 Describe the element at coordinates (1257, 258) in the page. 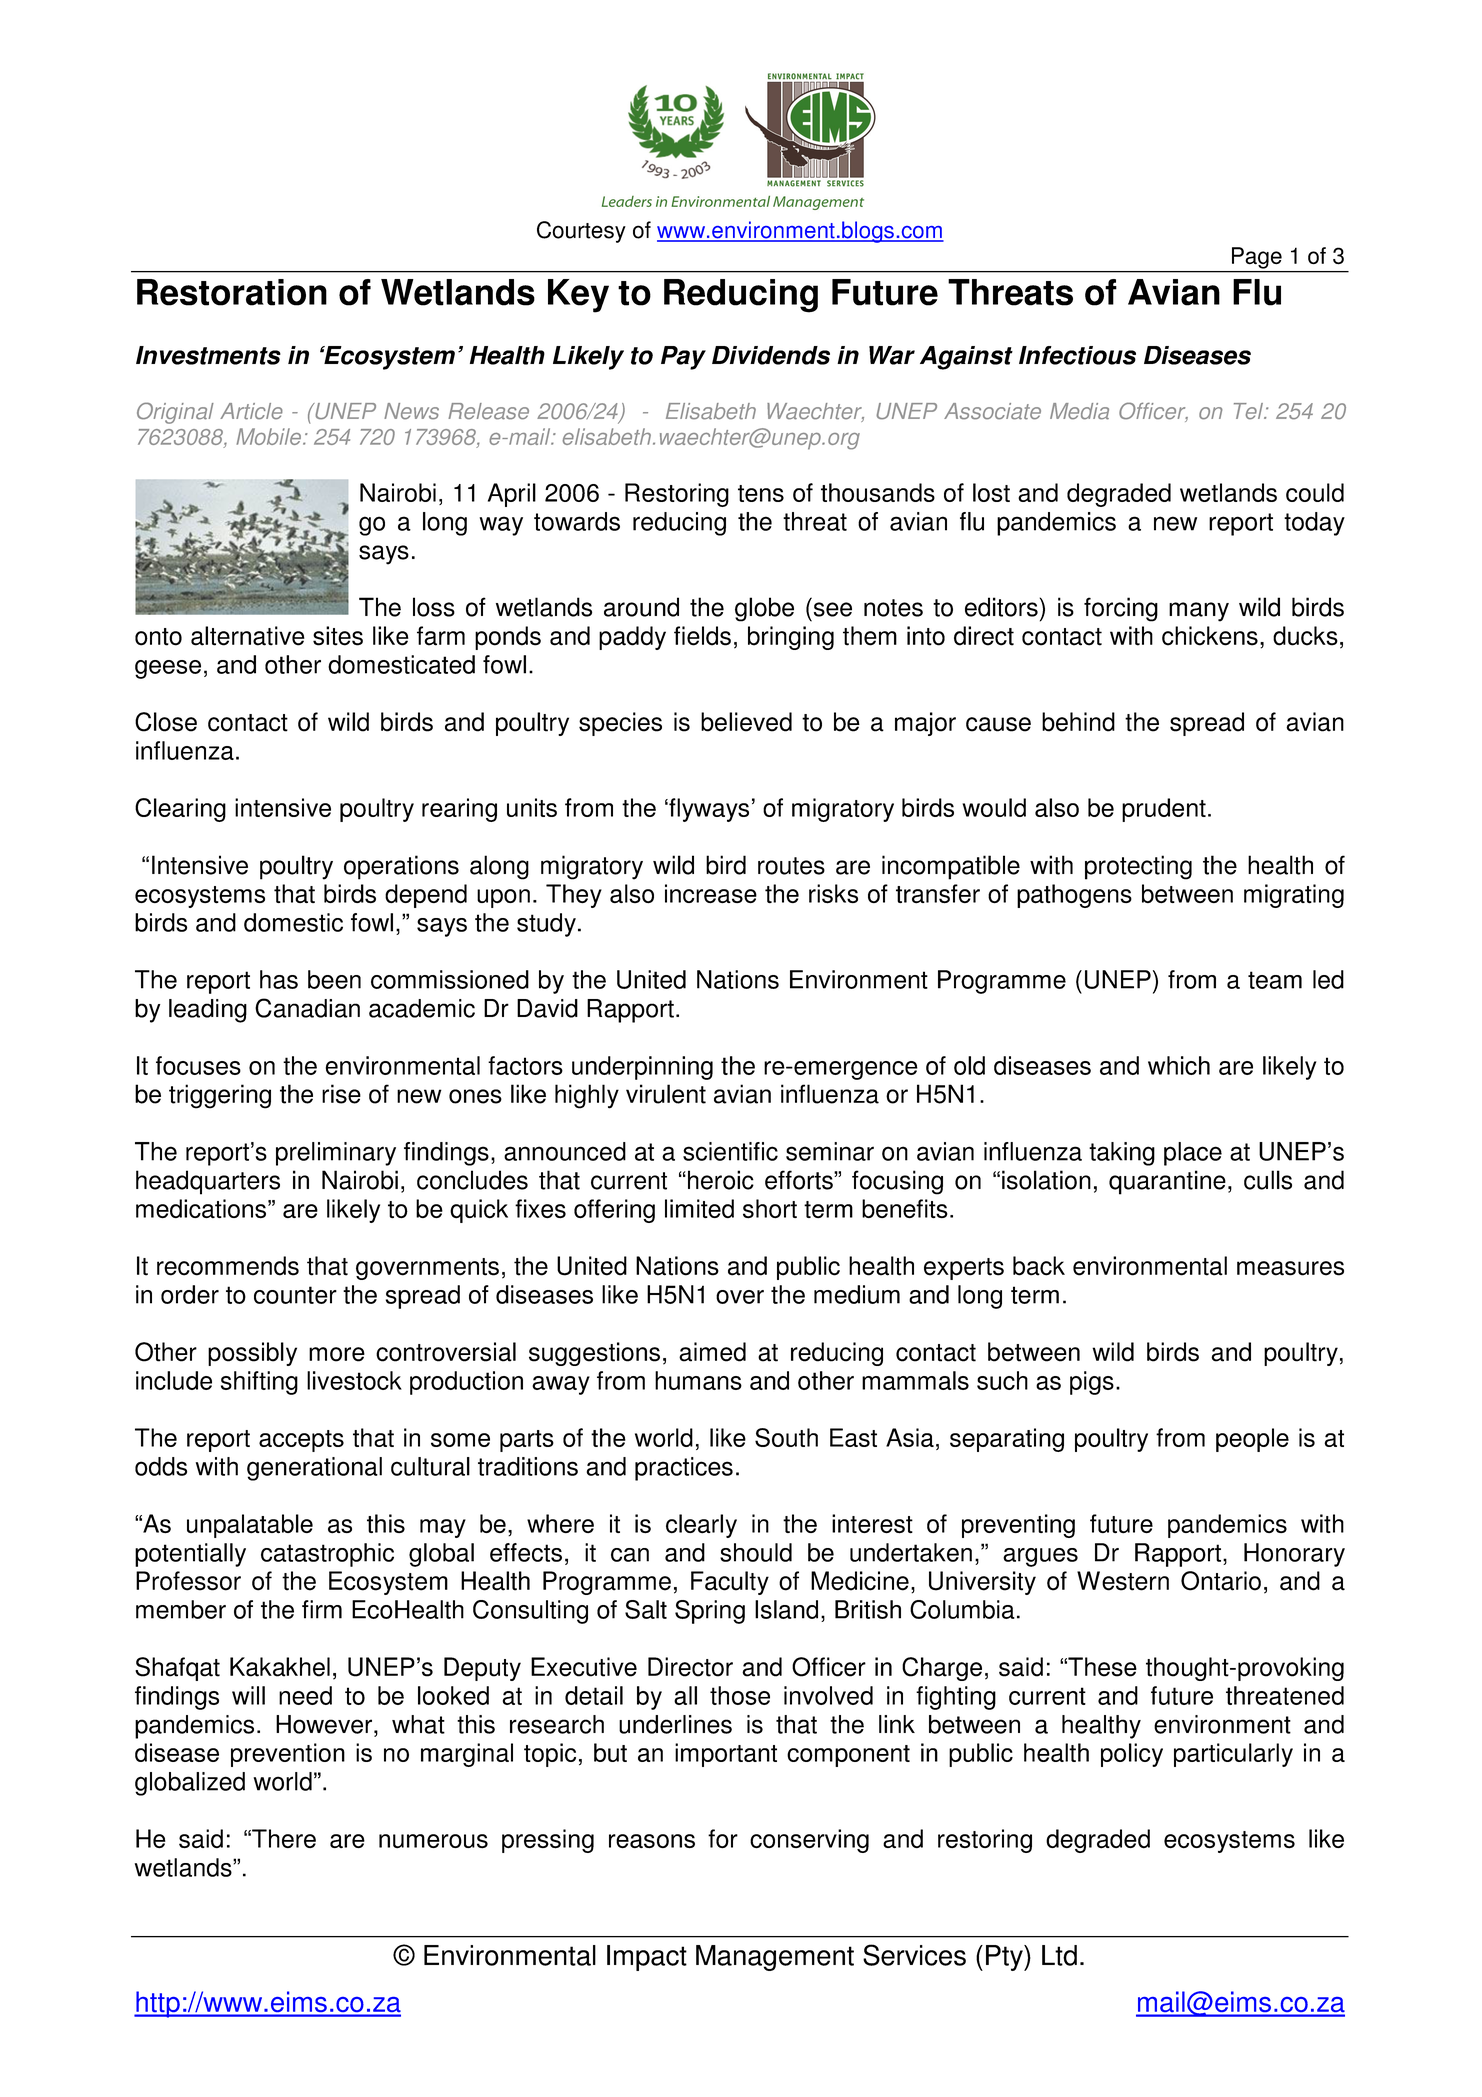

I see `Page` at that location.
